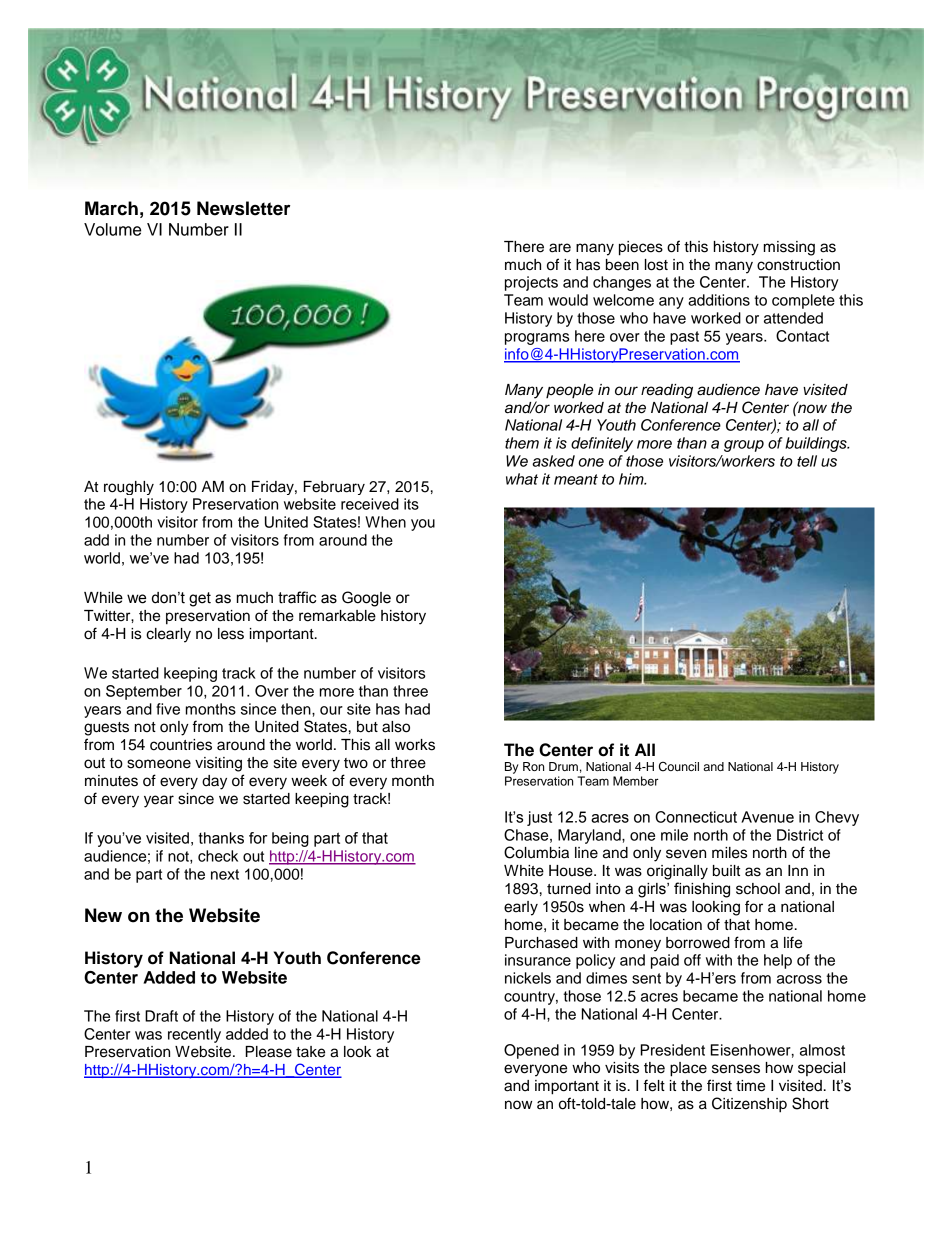 This image has width=952, height=1233. What do you see at coordinates (750, 1086) in the image?
I see `time` at bounding box center [750, 1086].
